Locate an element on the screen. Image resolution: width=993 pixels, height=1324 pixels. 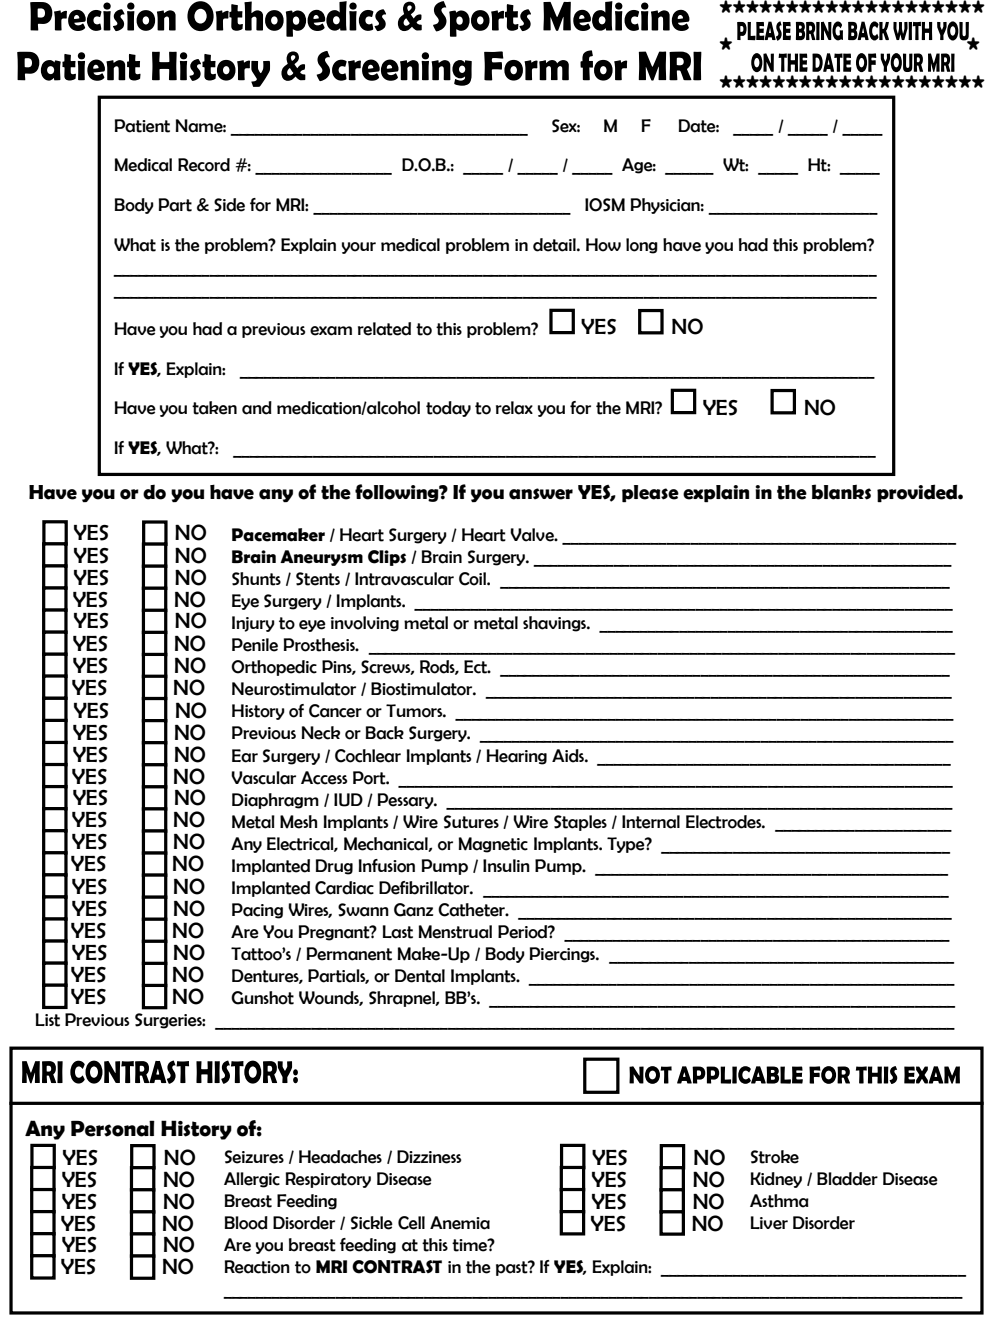
Penile is located at coordinates (255, 645).
